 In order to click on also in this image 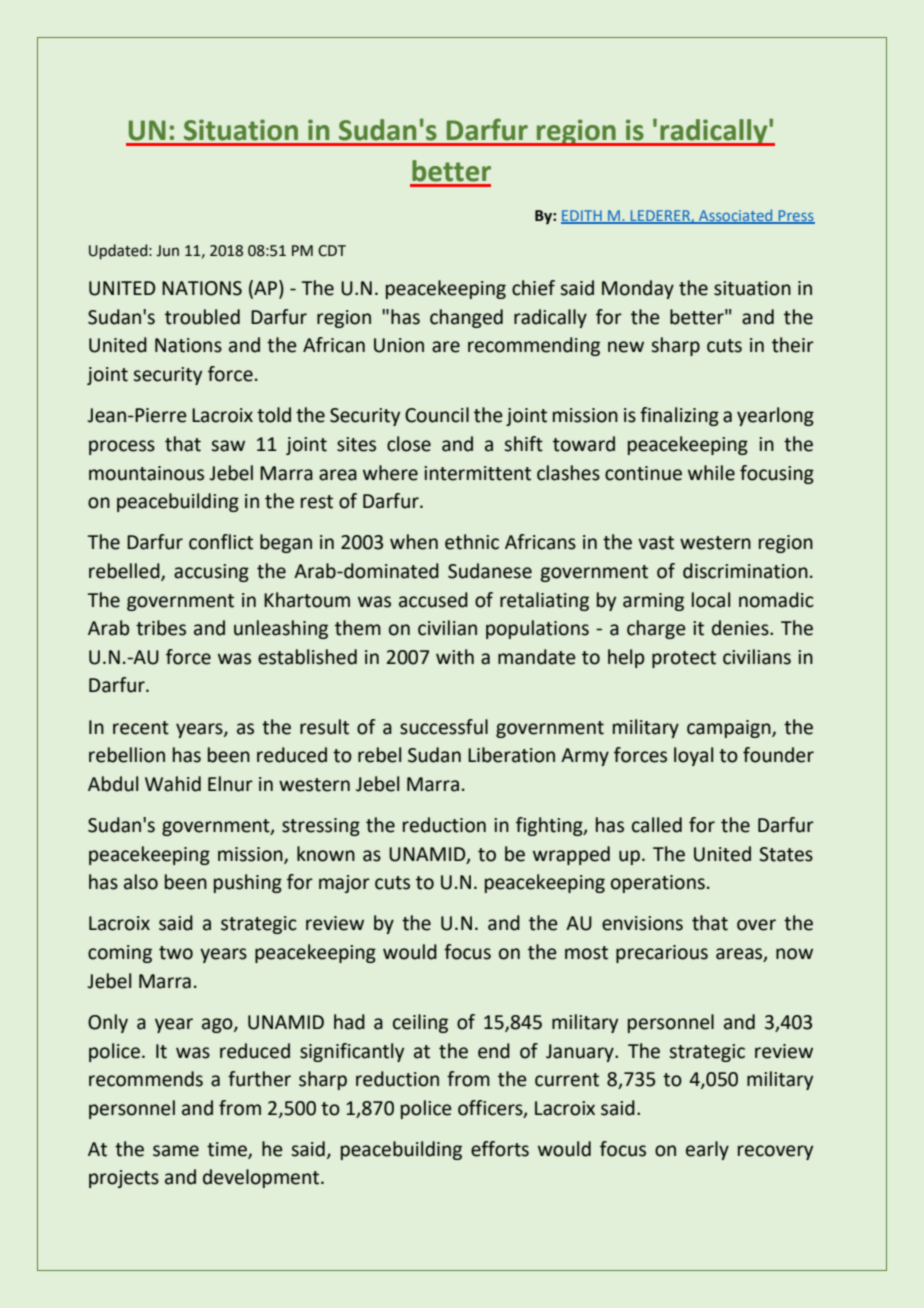, I will do `click(141, 882)`.
